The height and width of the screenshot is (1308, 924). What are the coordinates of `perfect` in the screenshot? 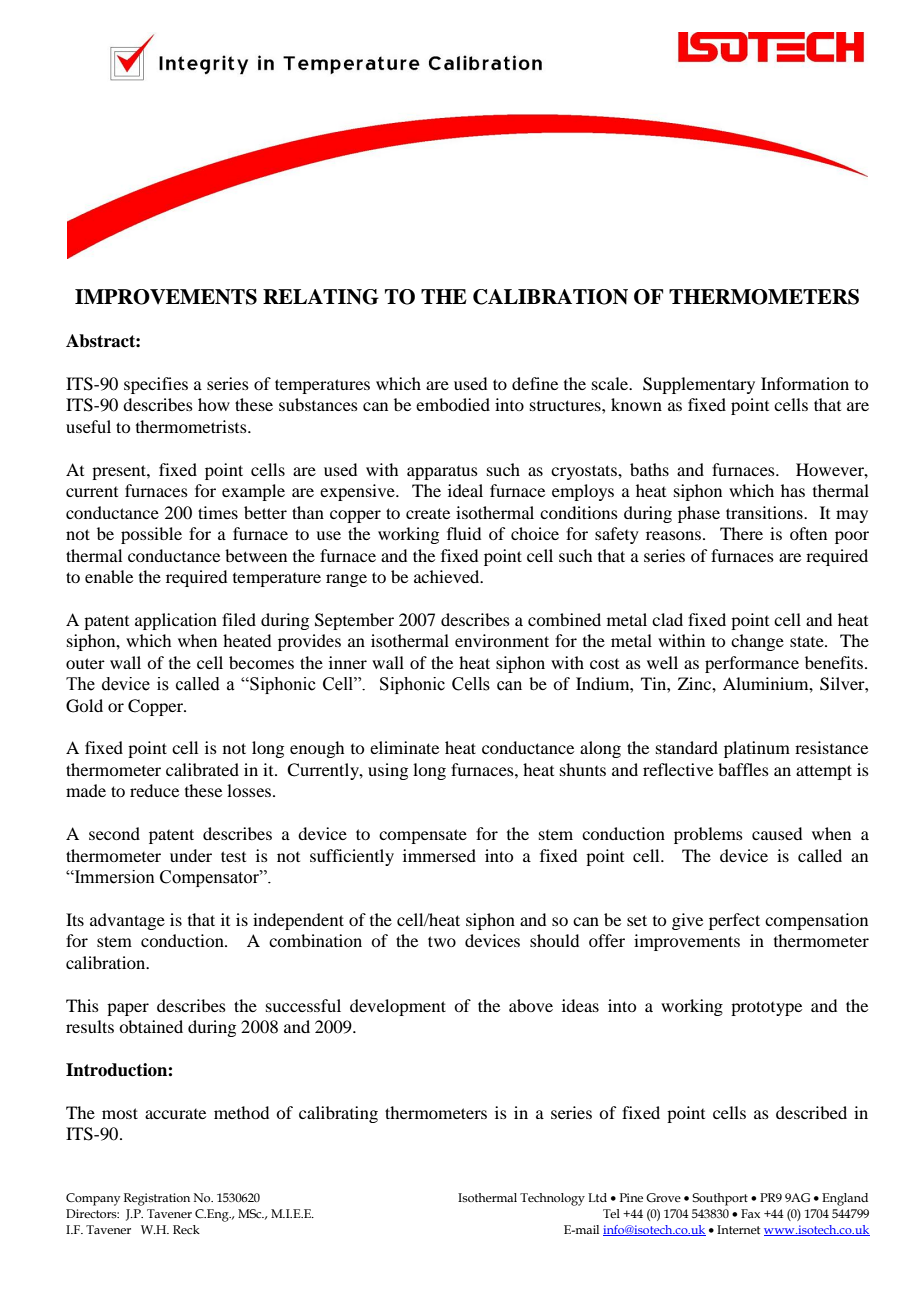 It's located at (734, 921).
